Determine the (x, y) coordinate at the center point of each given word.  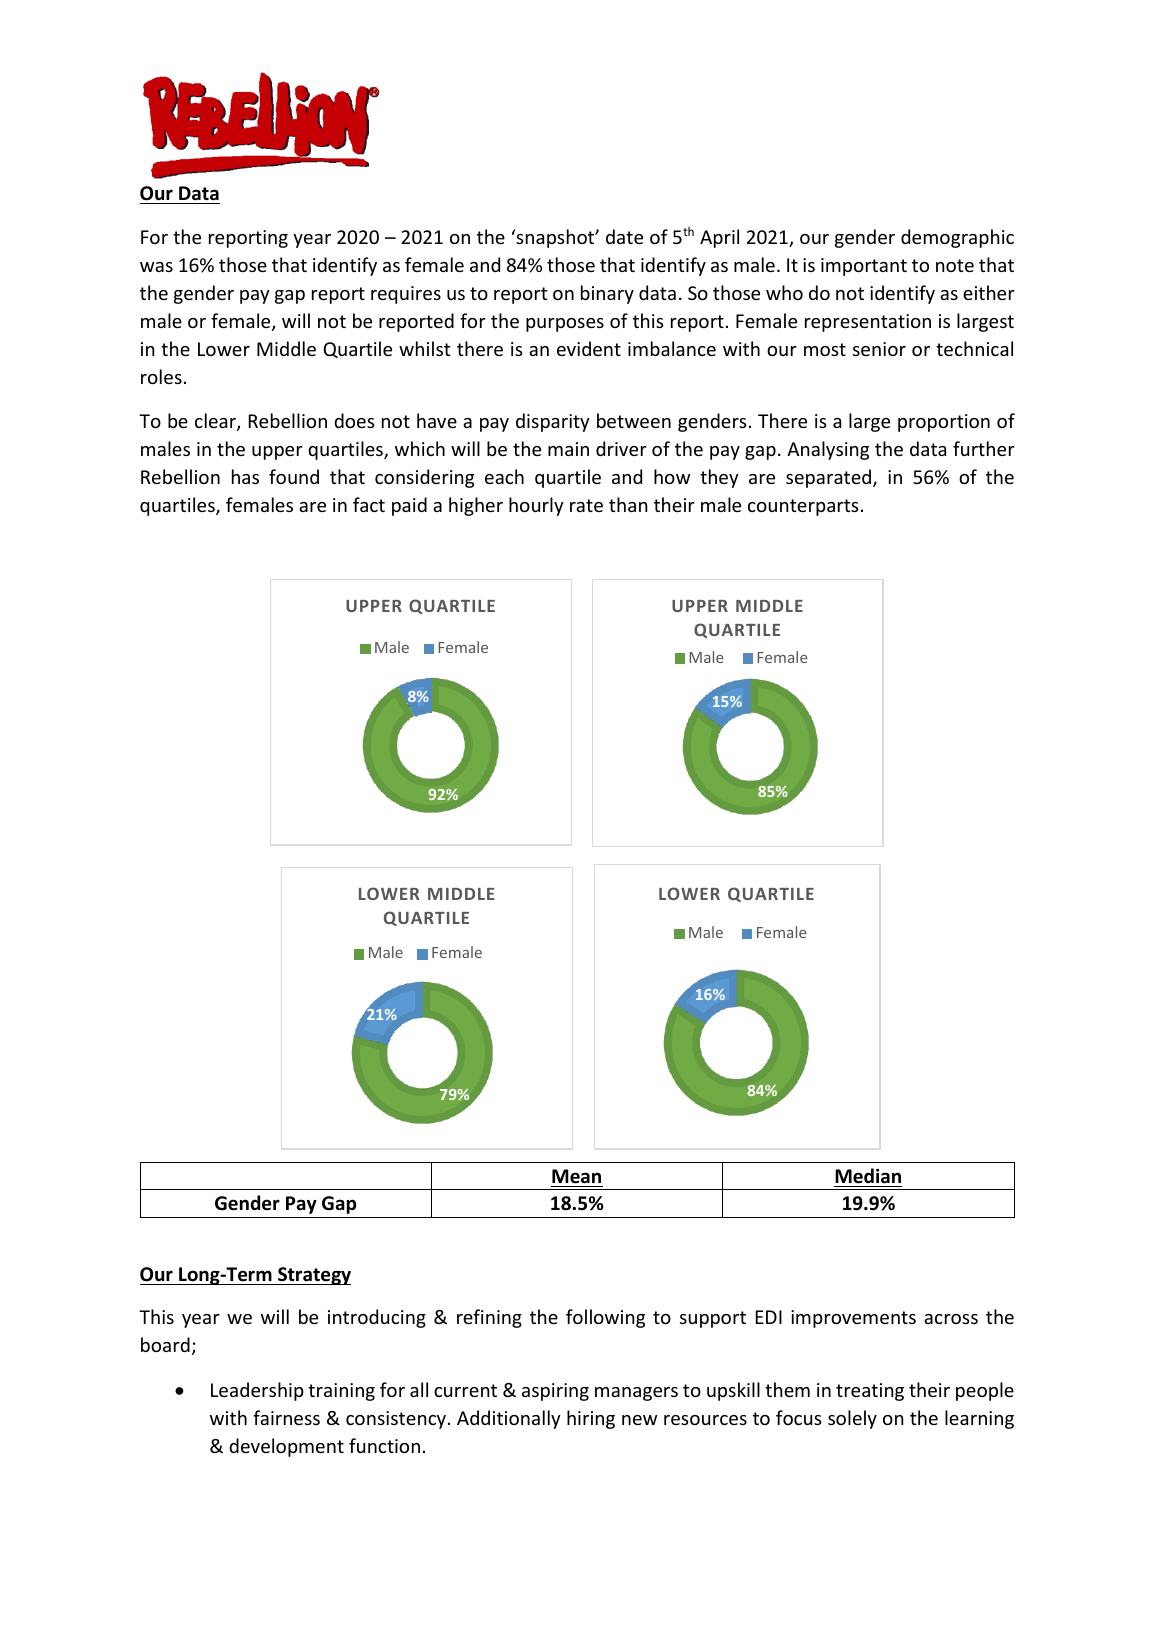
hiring (591, 1419)
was (156, 267)
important (864, 267)
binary (607, 294)
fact (369, 504)
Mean (576, 1176)
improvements (853, 1319)
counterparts (803, 507)
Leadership (257, 1391)
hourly (536, 506)
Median (868, 1176)
